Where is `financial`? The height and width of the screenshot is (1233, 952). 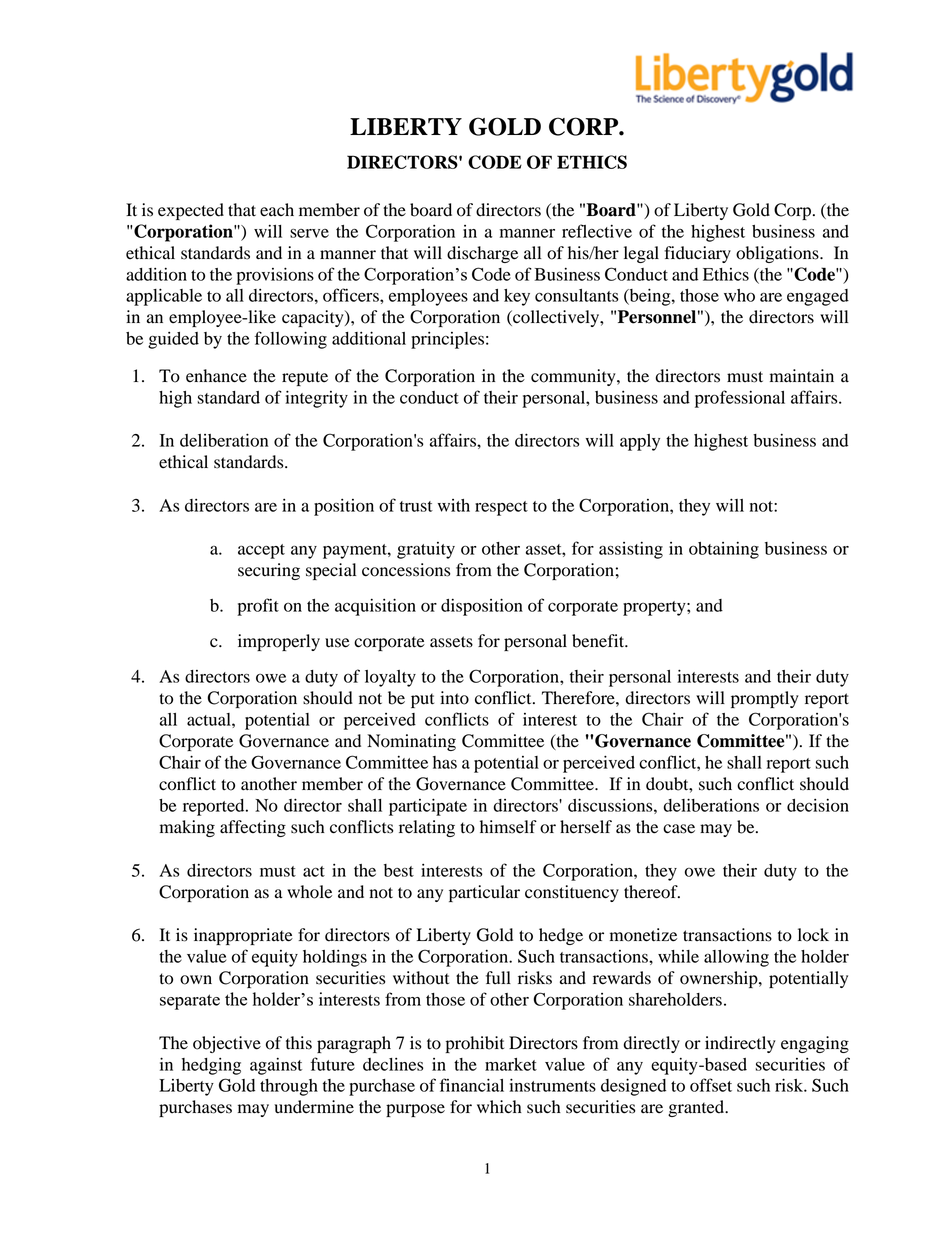
financial is located at coordinates (472, 1085).
